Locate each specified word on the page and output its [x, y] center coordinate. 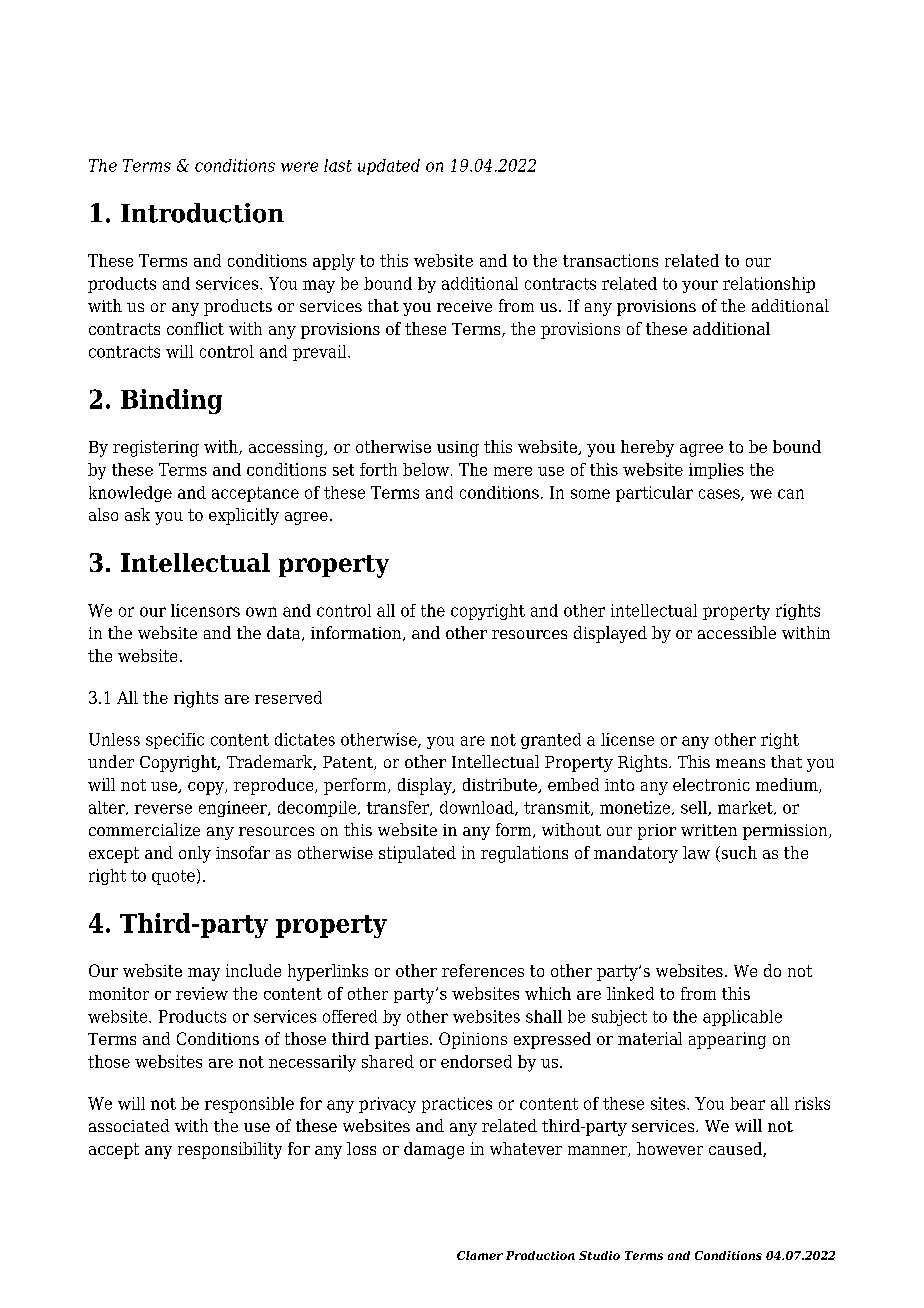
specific [175, 741]
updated [389, 167]
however [670, 1148]
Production [540, 1255]
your [700, 286]
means [740, 763]
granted [551, 741]
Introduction [202, 213]
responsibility [230, 1150]
